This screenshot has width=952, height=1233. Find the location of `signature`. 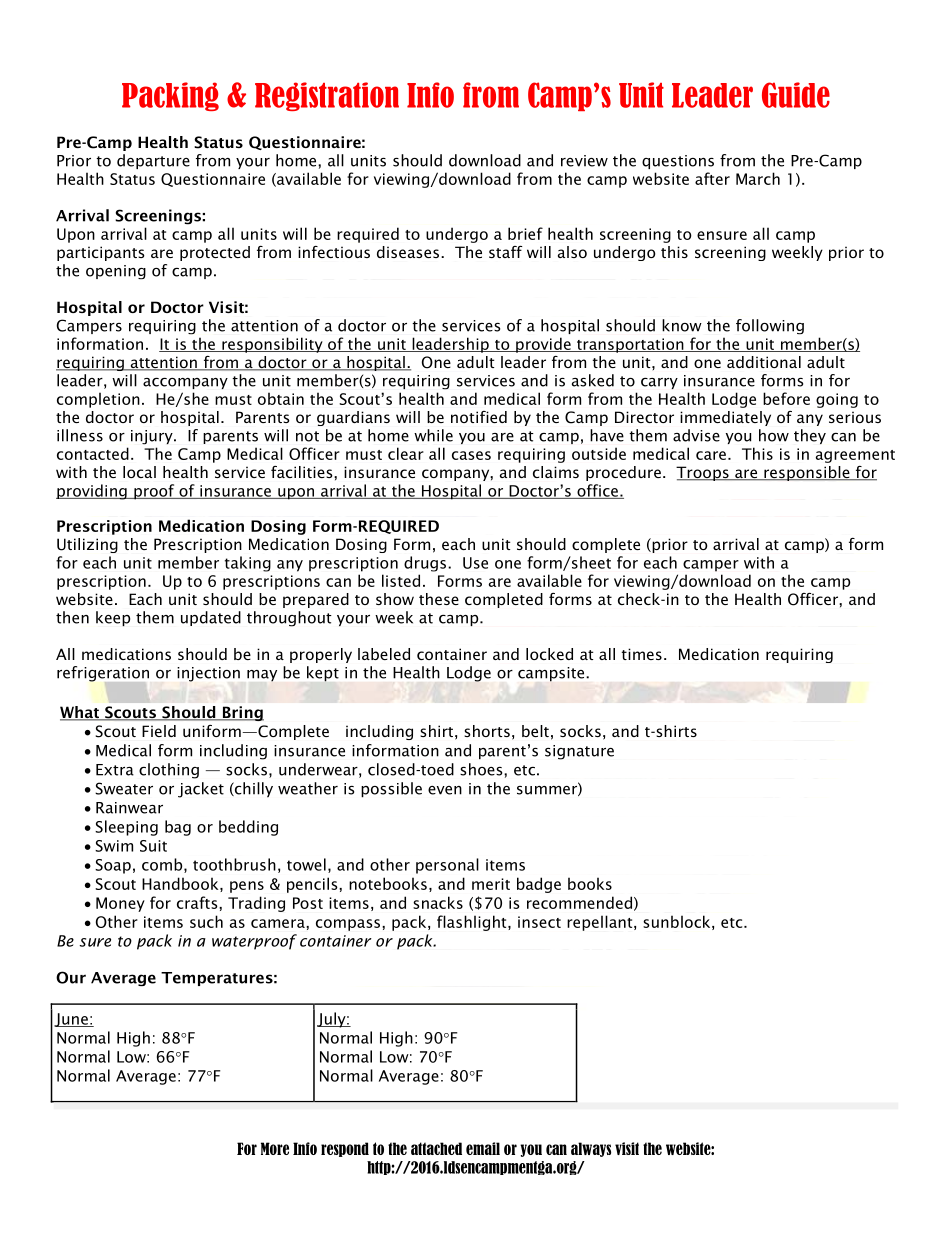

signature is located at coordinates (579, 752).
